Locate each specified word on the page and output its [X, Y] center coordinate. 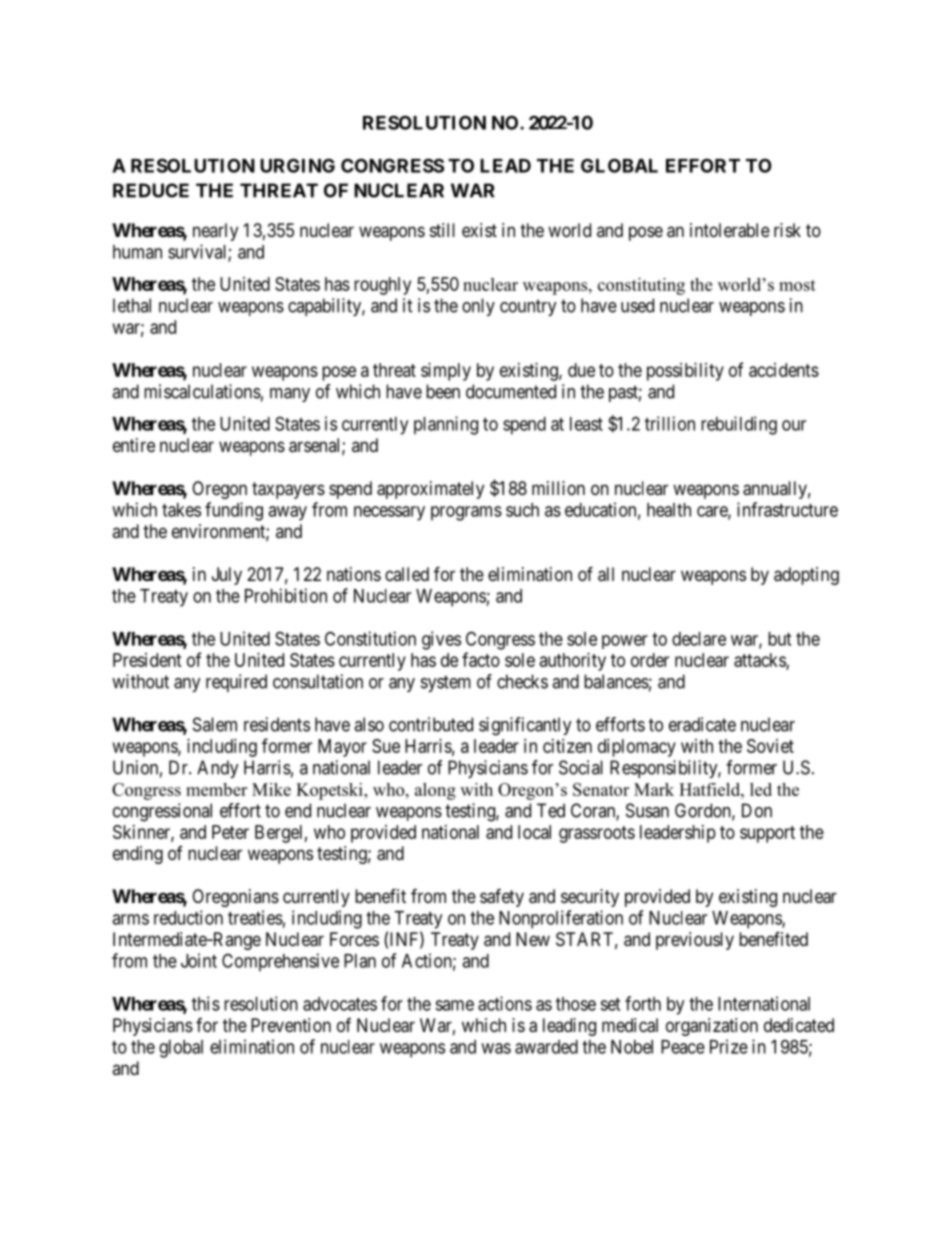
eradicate [702, 724]
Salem [215, 724]
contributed [431, 724]
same [454, 1005]
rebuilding [739, 425]
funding [234, 511]
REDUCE [151, 190]
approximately [430, 490]
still [442, 230]
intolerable [730, 230]
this [206, 1003]
